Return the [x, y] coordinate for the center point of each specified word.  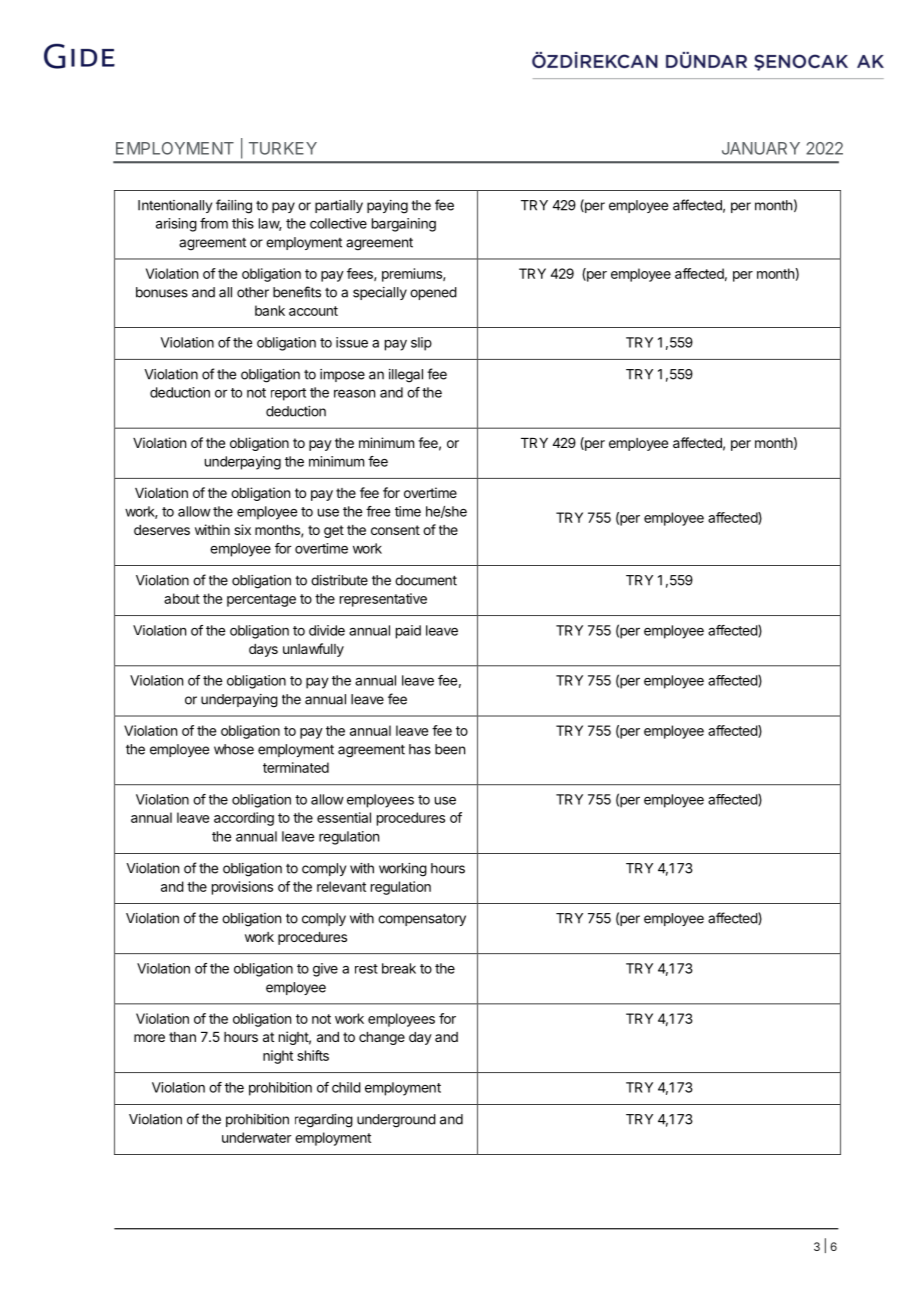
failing [234, 206]
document [426, 580]
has [420, 749]
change [382, 1038]
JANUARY [761, 148]
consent [395, 530]
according [244, 819]
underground [396, 1121]
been [450, 749]
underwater [256, 1137]
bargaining [404, 225]
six [242, 529]
